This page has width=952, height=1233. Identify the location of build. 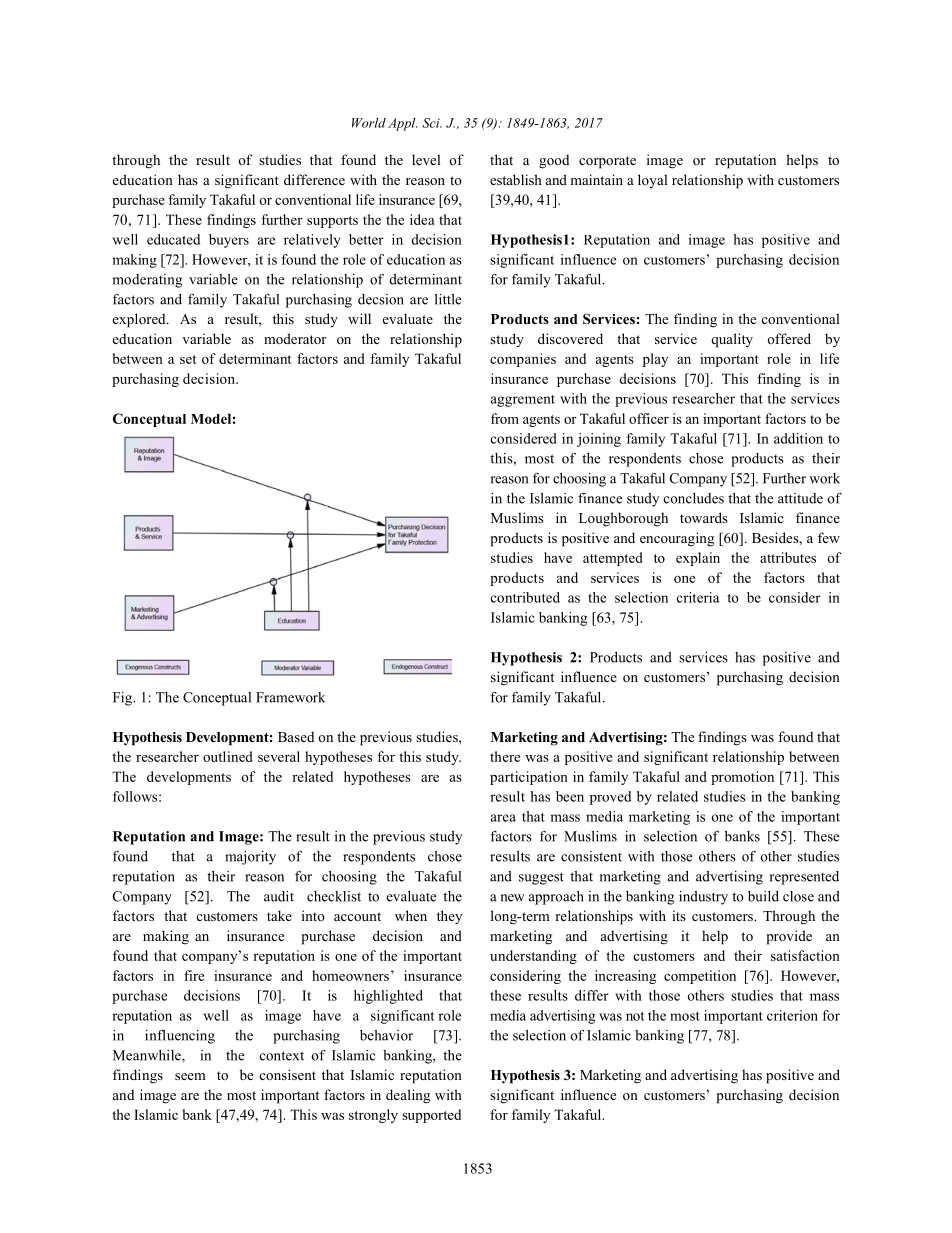
(763, 896).
